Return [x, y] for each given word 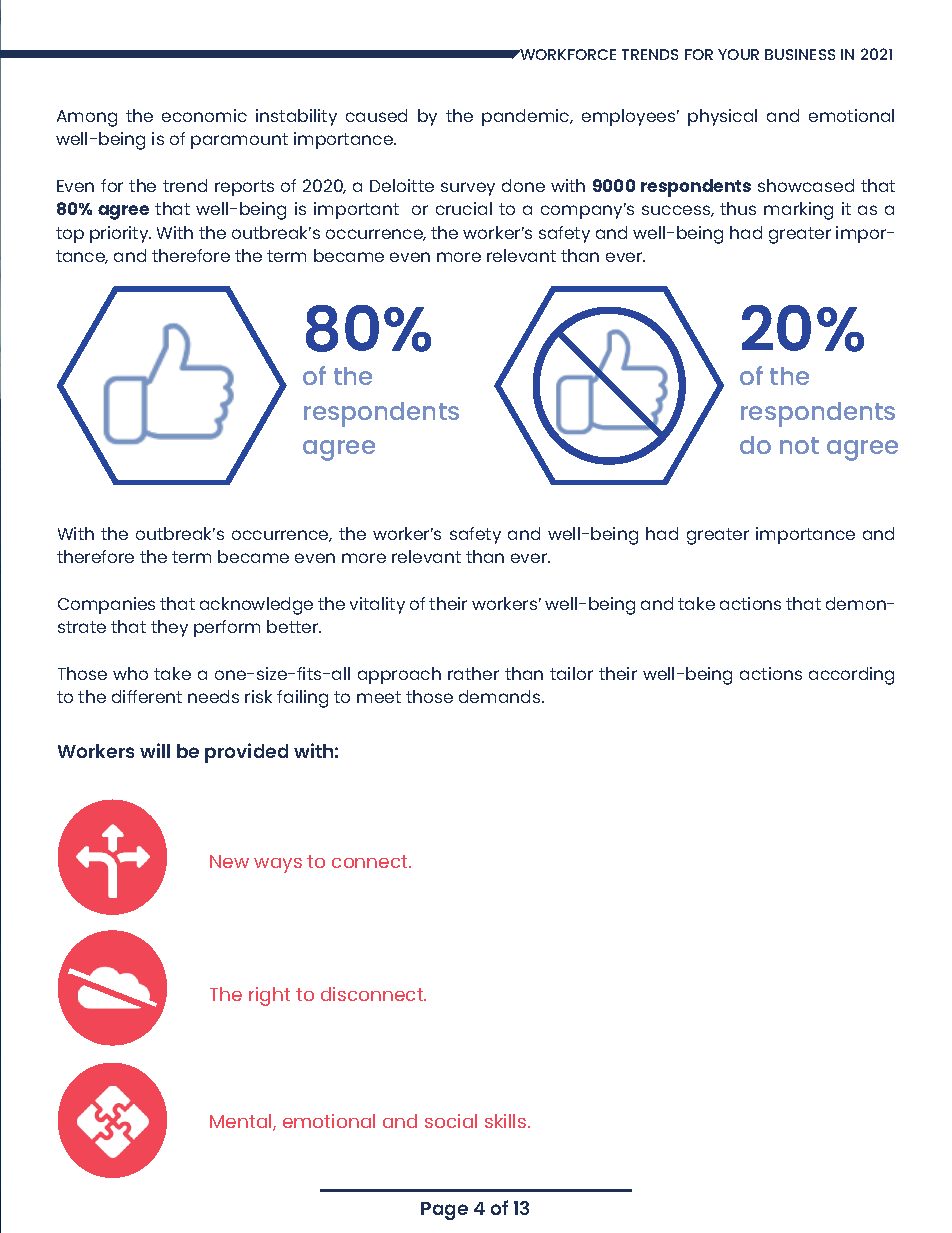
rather [473, 673]
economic [204, 115]
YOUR [738, 54]
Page [444, 1211]
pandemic [527, 117]
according [851, 676]
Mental [242, 1122]
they [169, 628]
